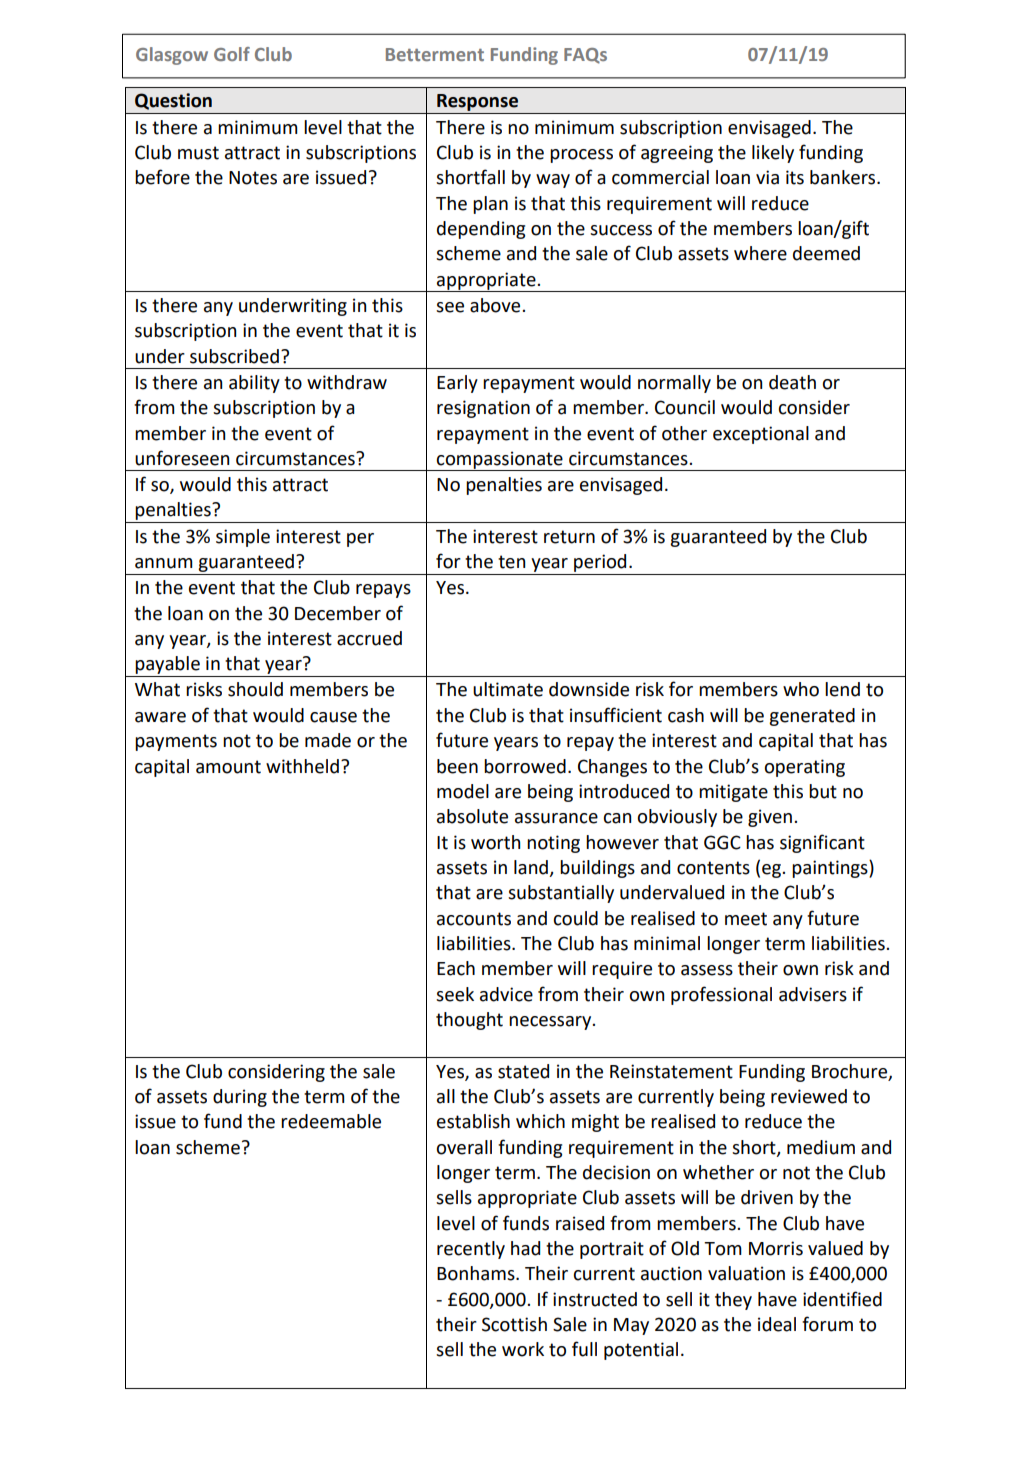  Describe the element at coordinates (255, 689) in the document. I see `should` at that location.
